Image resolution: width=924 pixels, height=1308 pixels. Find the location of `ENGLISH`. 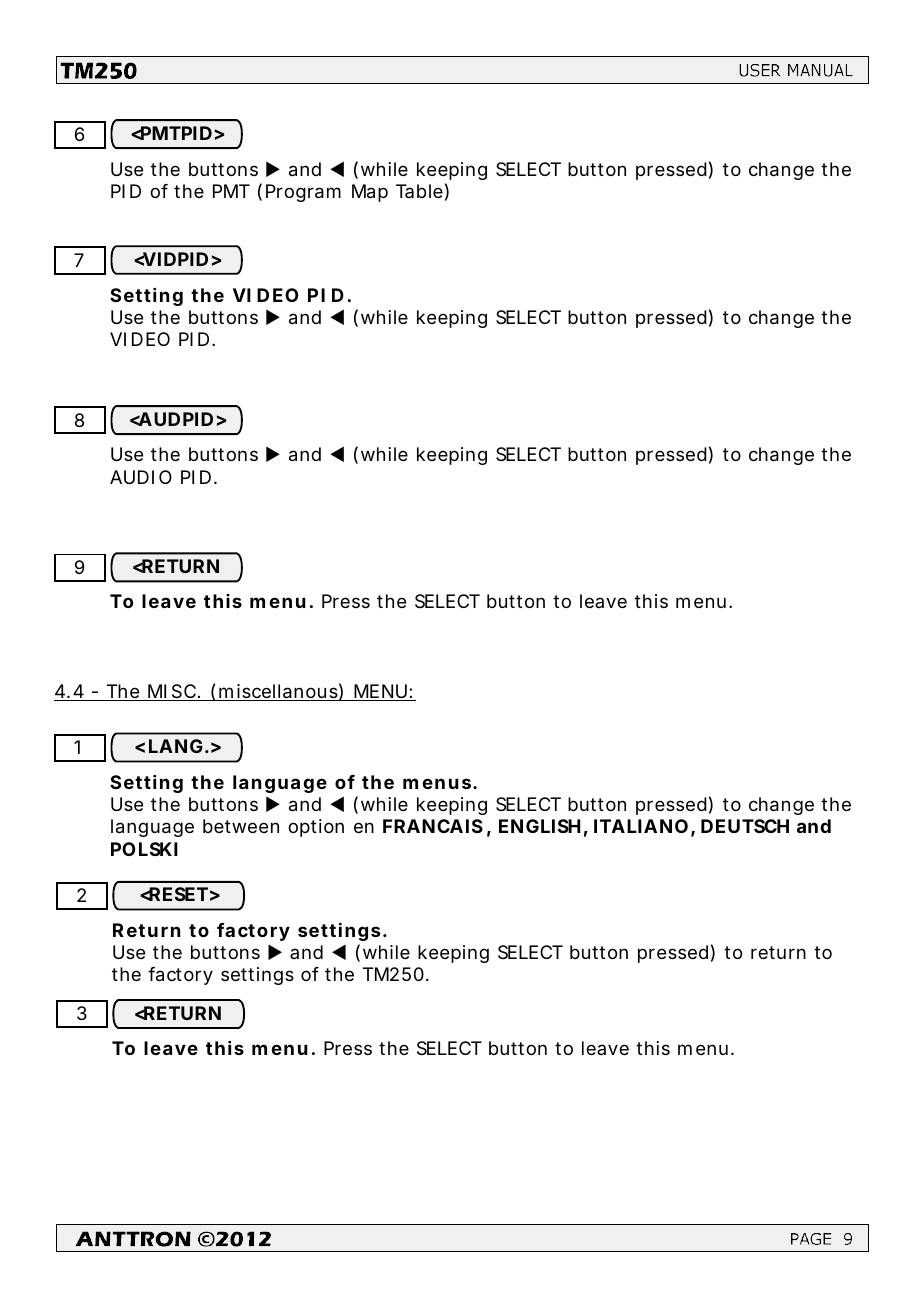

ENGLISH is located at coordinates (539, 826).
